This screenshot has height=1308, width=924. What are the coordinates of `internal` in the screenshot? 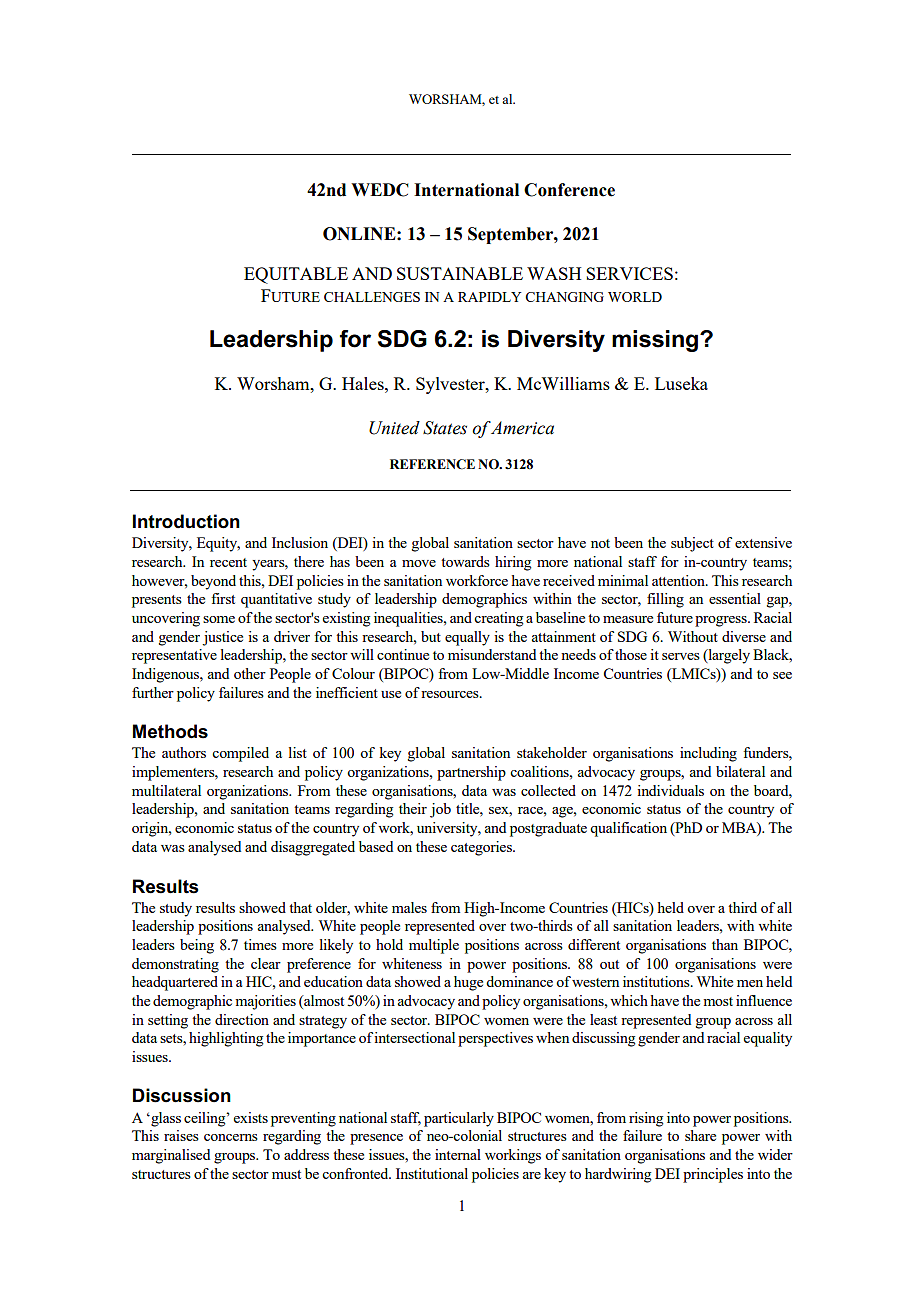 It's located at (458, 1154).
